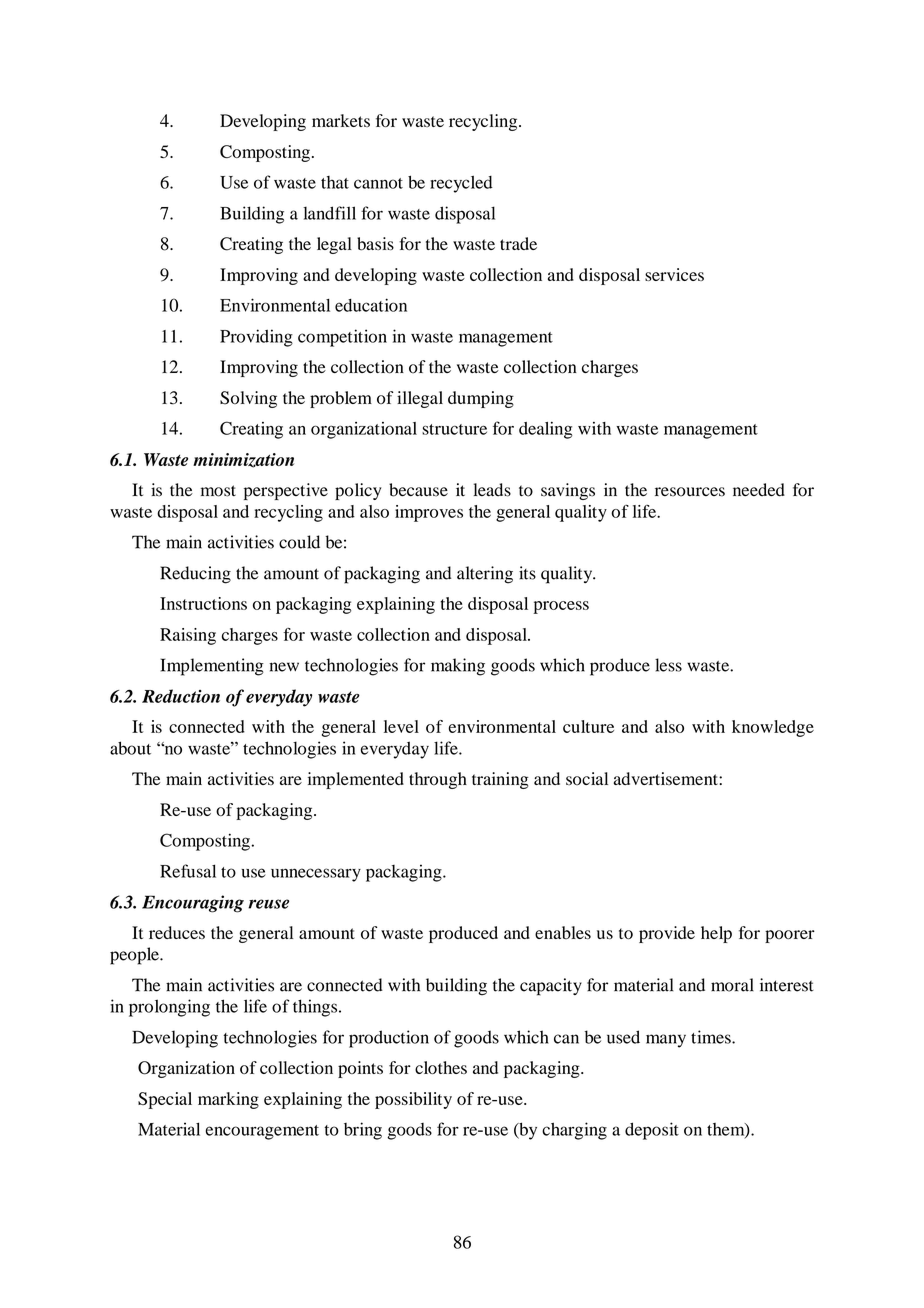  I want to click on through, so click(438, 780).
